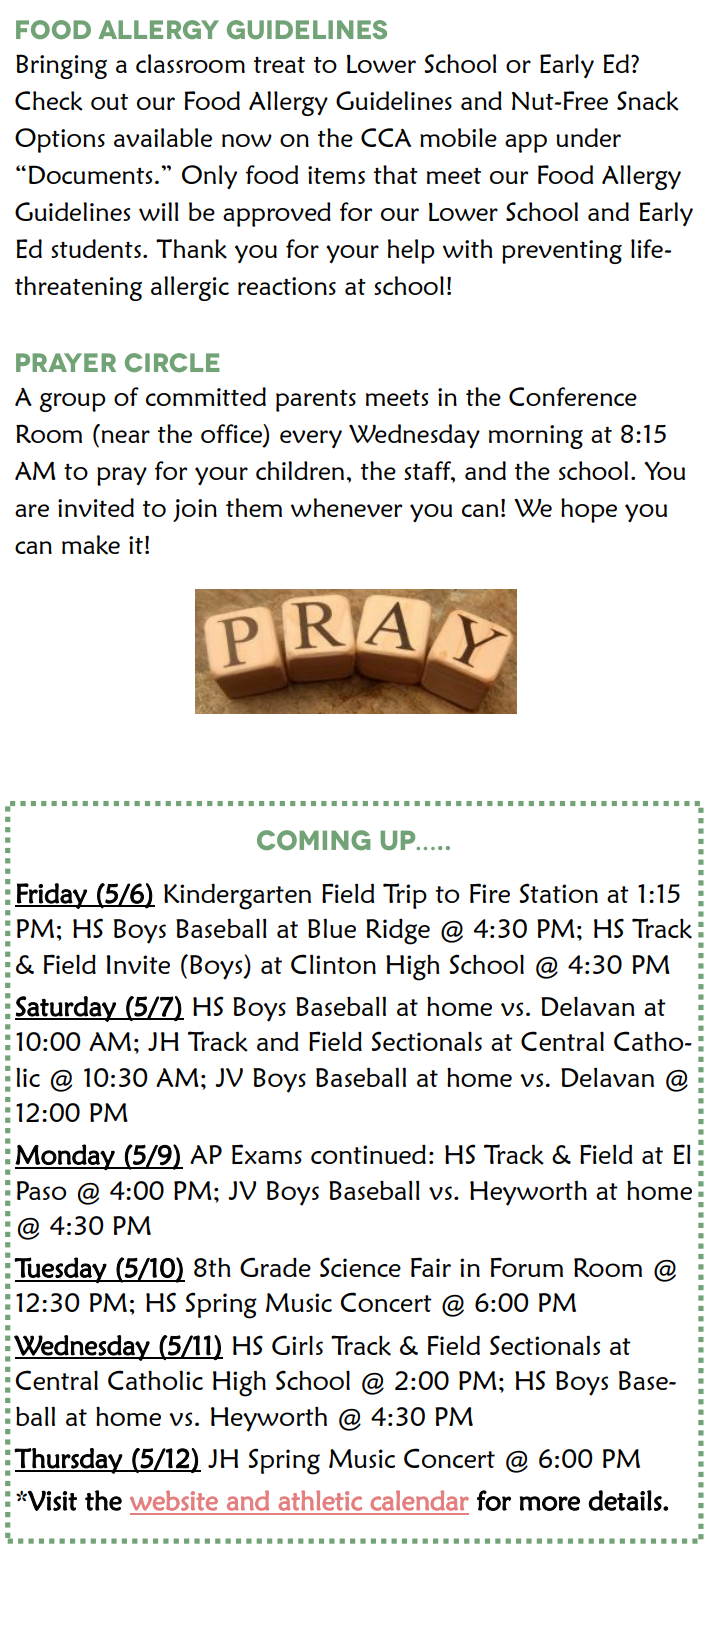 The image size is (722, 1650). What do you see at coordinates (368, 1154) in the image?
I see `continued` at bounding box center [368, 1154].
